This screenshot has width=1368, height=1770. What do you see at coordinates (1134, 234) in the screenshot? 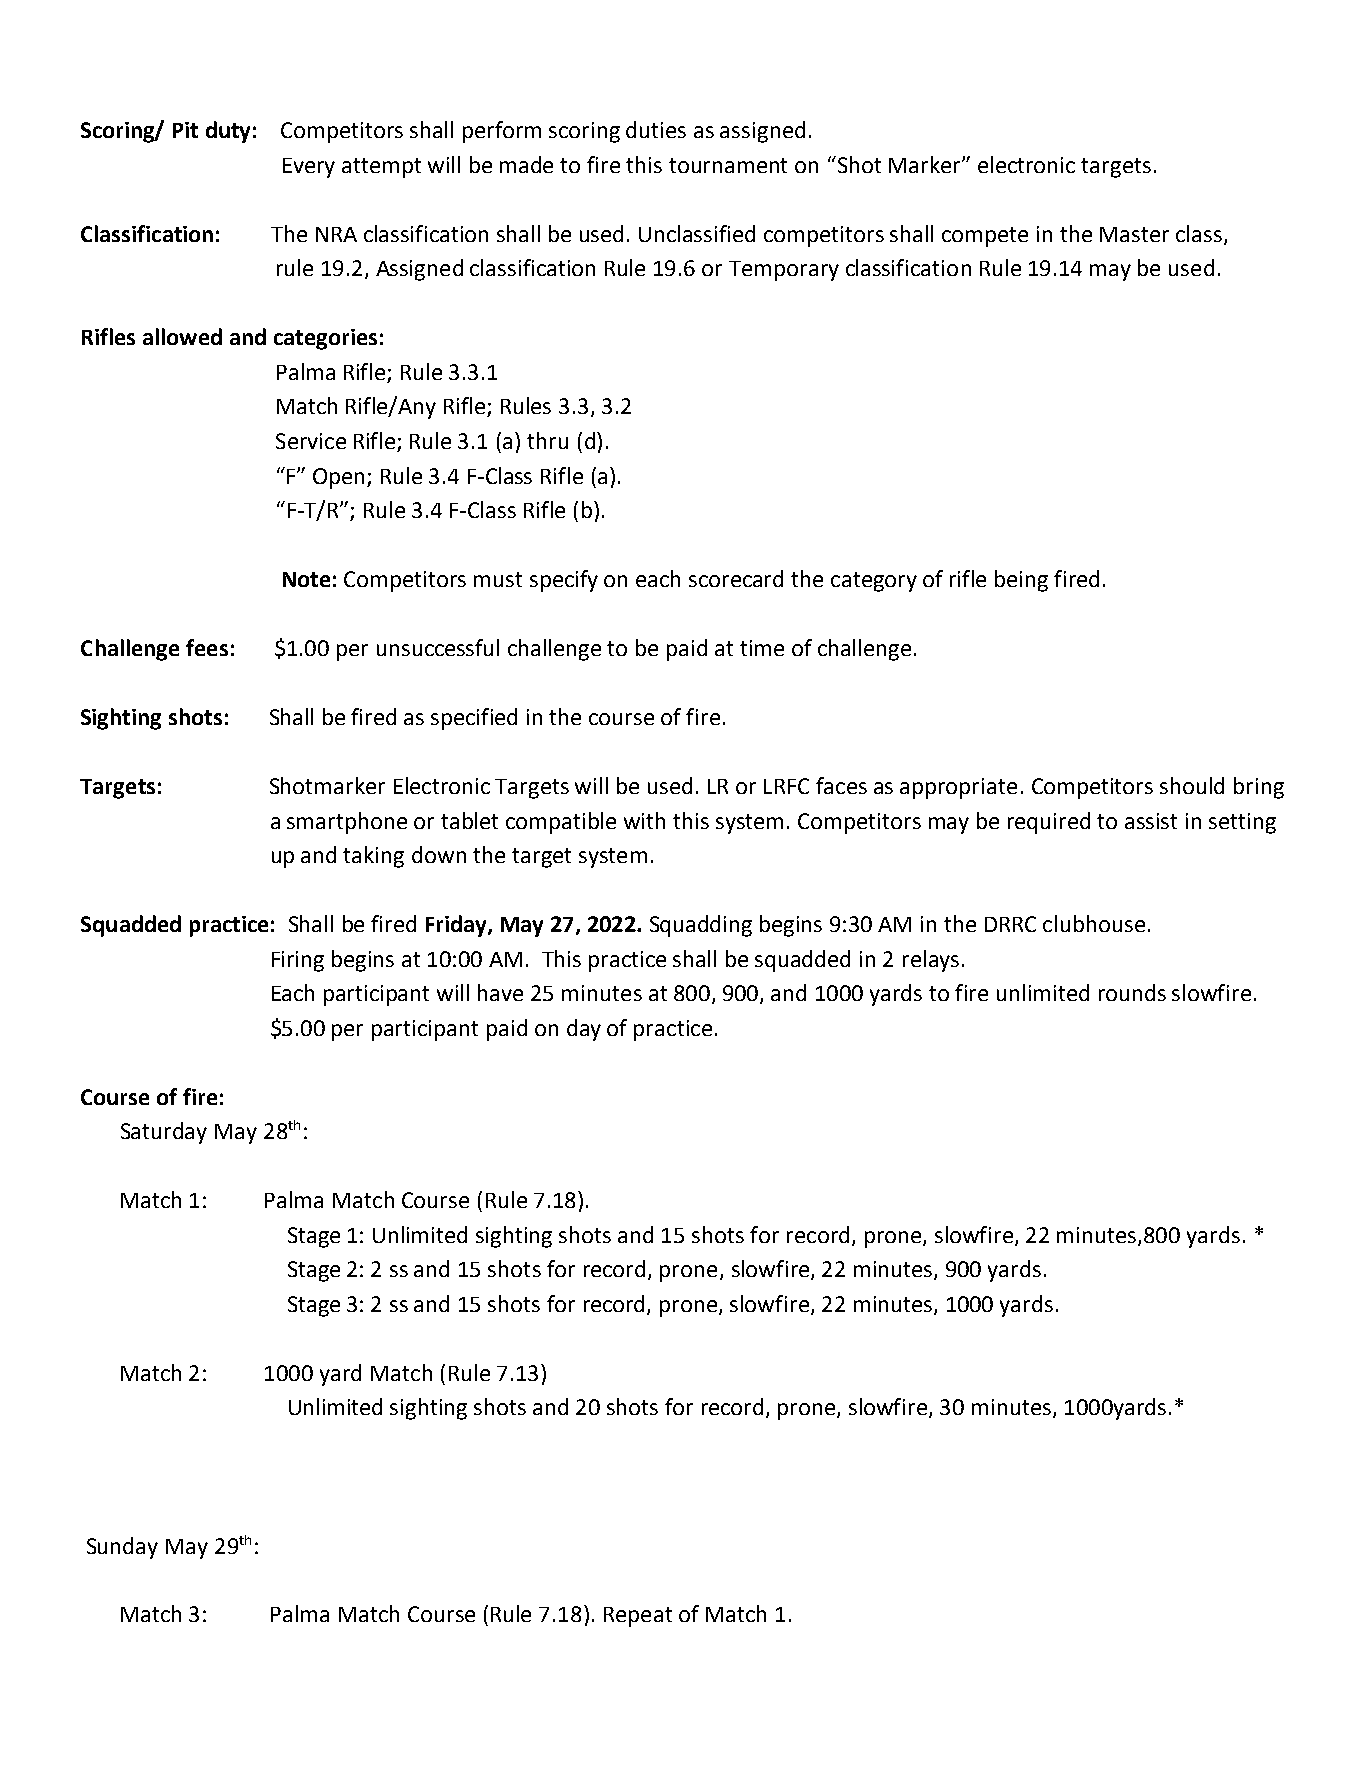
I see `Master` at bounding box center [1134, 234].
